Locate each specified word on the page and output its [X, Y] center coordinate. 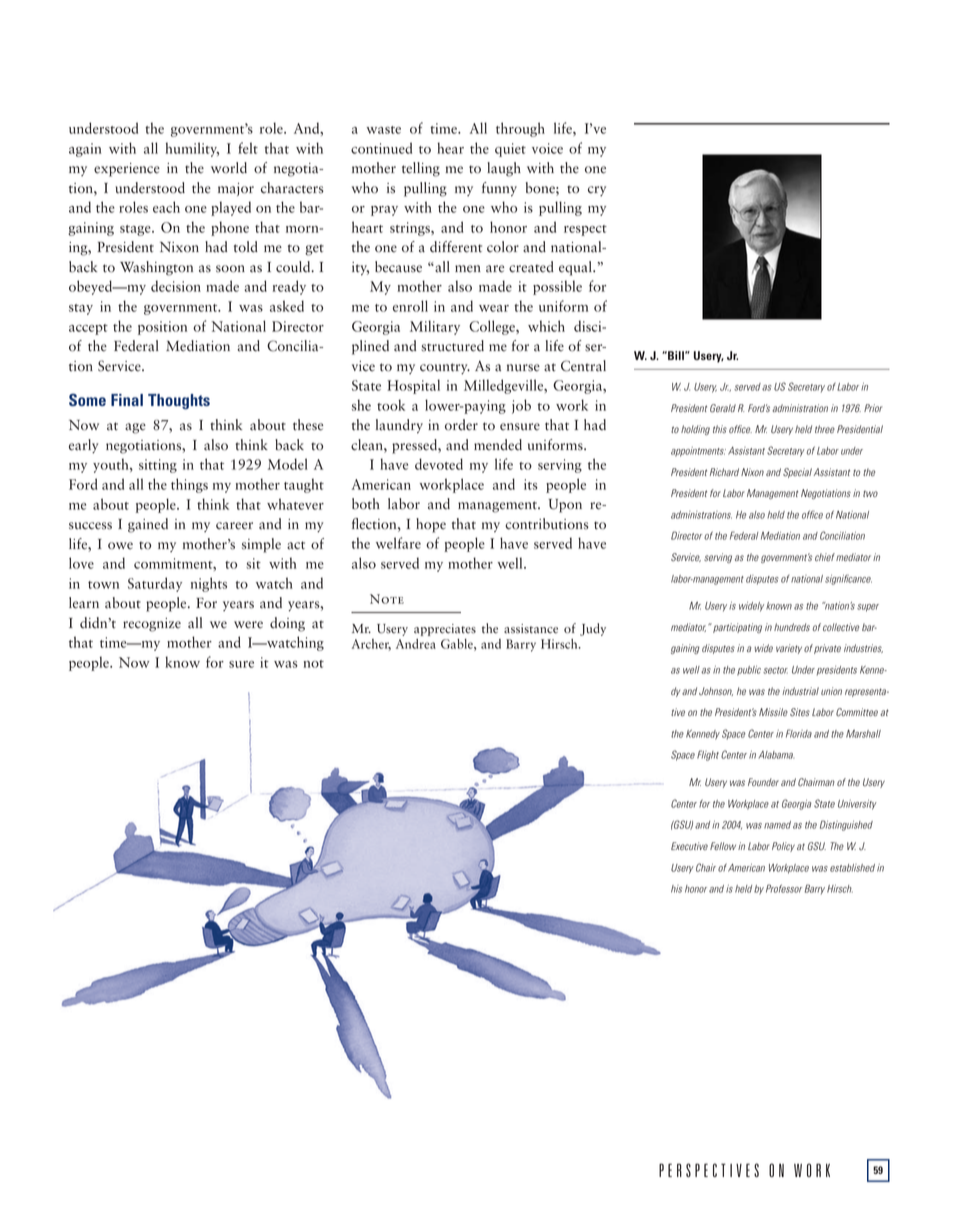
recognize [152, 625]
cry [597, 191]
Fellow [723, 846]
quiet [510, 150]
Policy [783, 847]
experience [127, 170]
